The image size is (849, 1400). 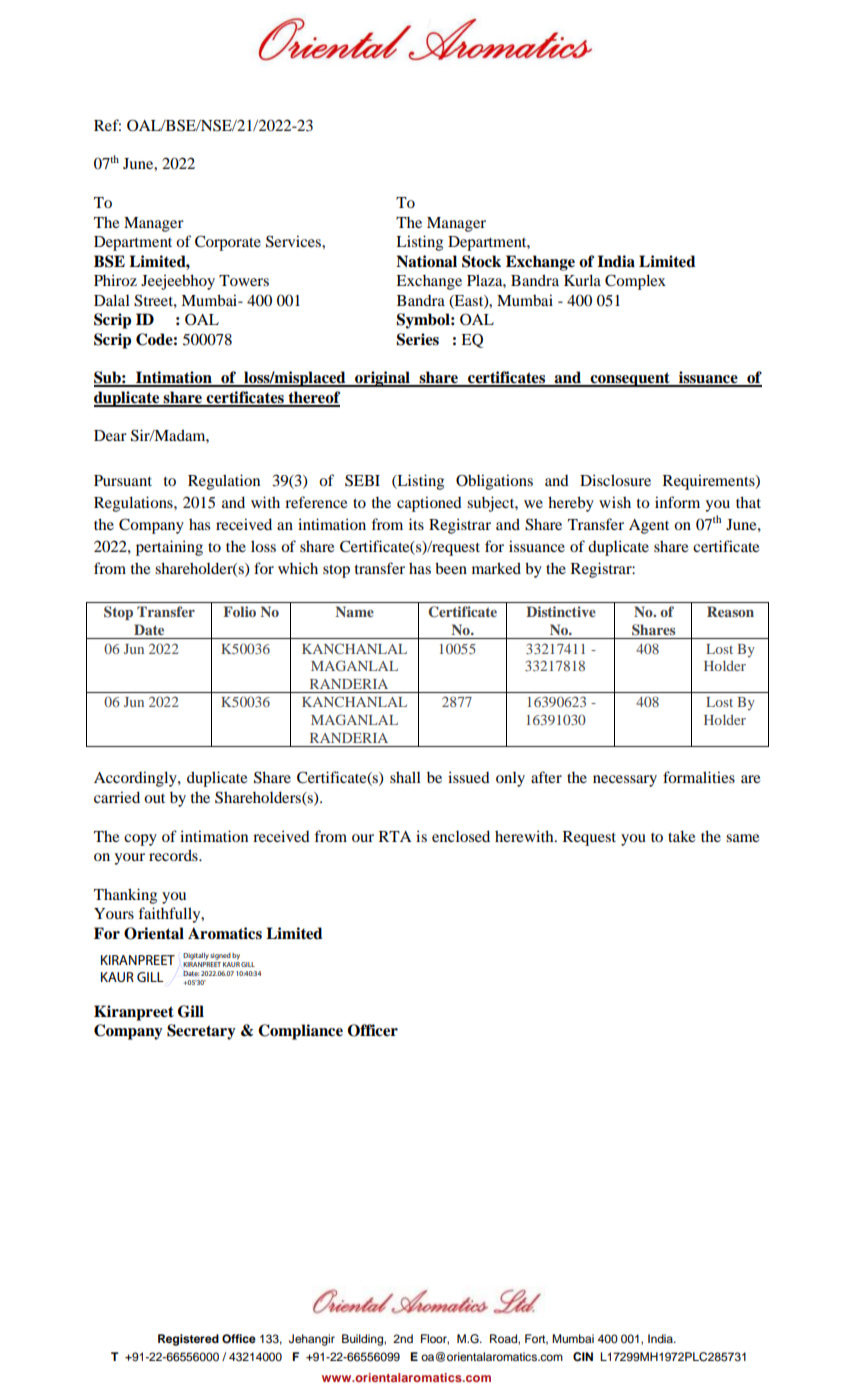 I want to click on out, so click(x=154, y=798).
